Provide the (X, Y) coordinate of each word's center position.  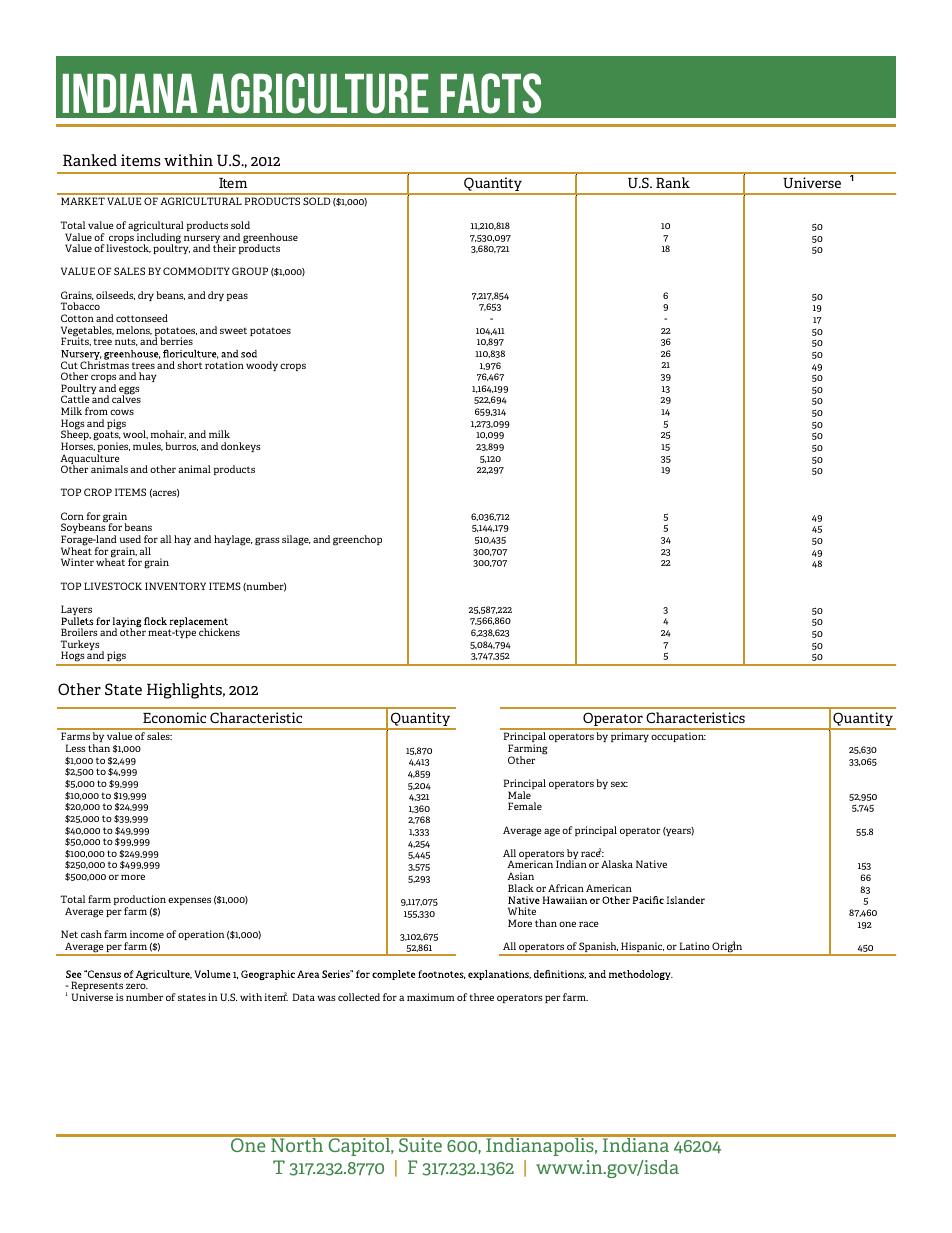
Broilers (79, 632)
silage (296, 540)
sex (619, 784)
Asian (520, 876)
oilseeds (115, 295)
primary (630, 737)
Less (75, 748)
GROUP (250, 271)
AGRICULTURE (317, 93)
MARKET (83, 201)
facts (491, 93)
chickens (219, 632)
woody (262, 366)
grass (267, 541)
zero (137, 986)
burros (181, 446)
